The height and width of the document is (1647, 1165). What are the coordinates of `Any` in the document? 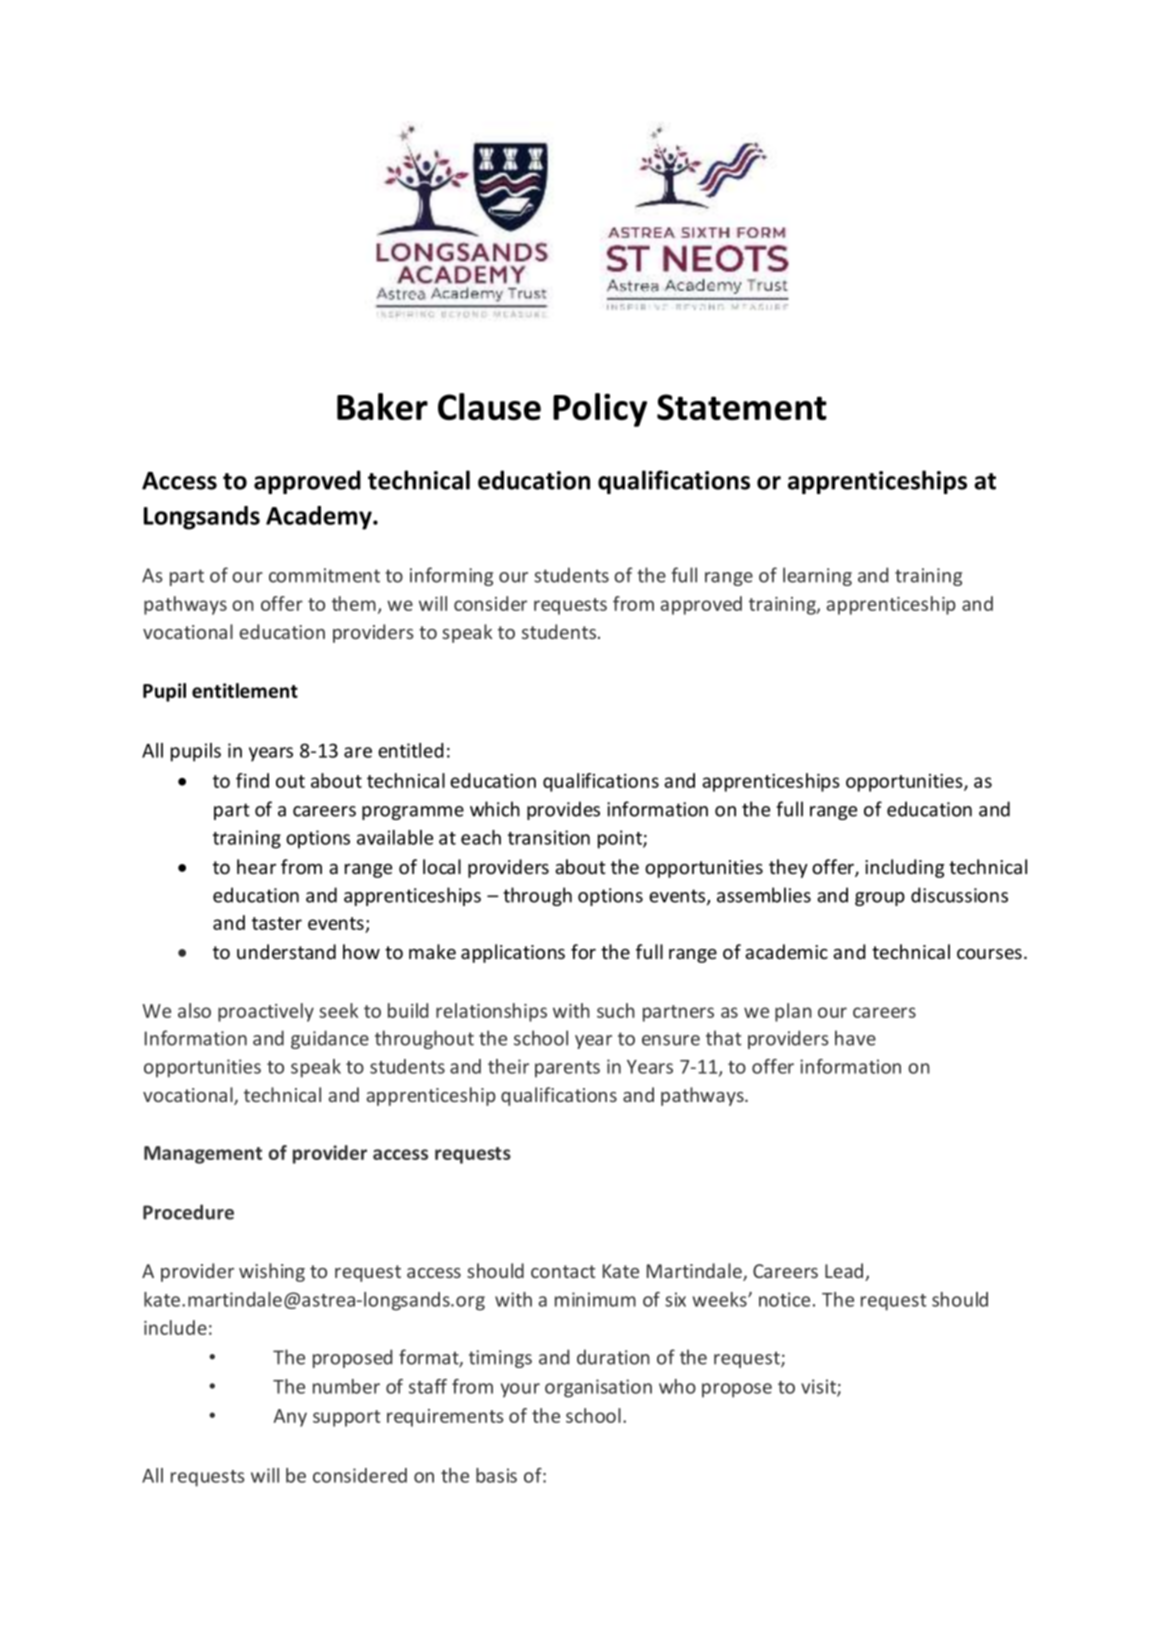 It's located at (290, 1418).
